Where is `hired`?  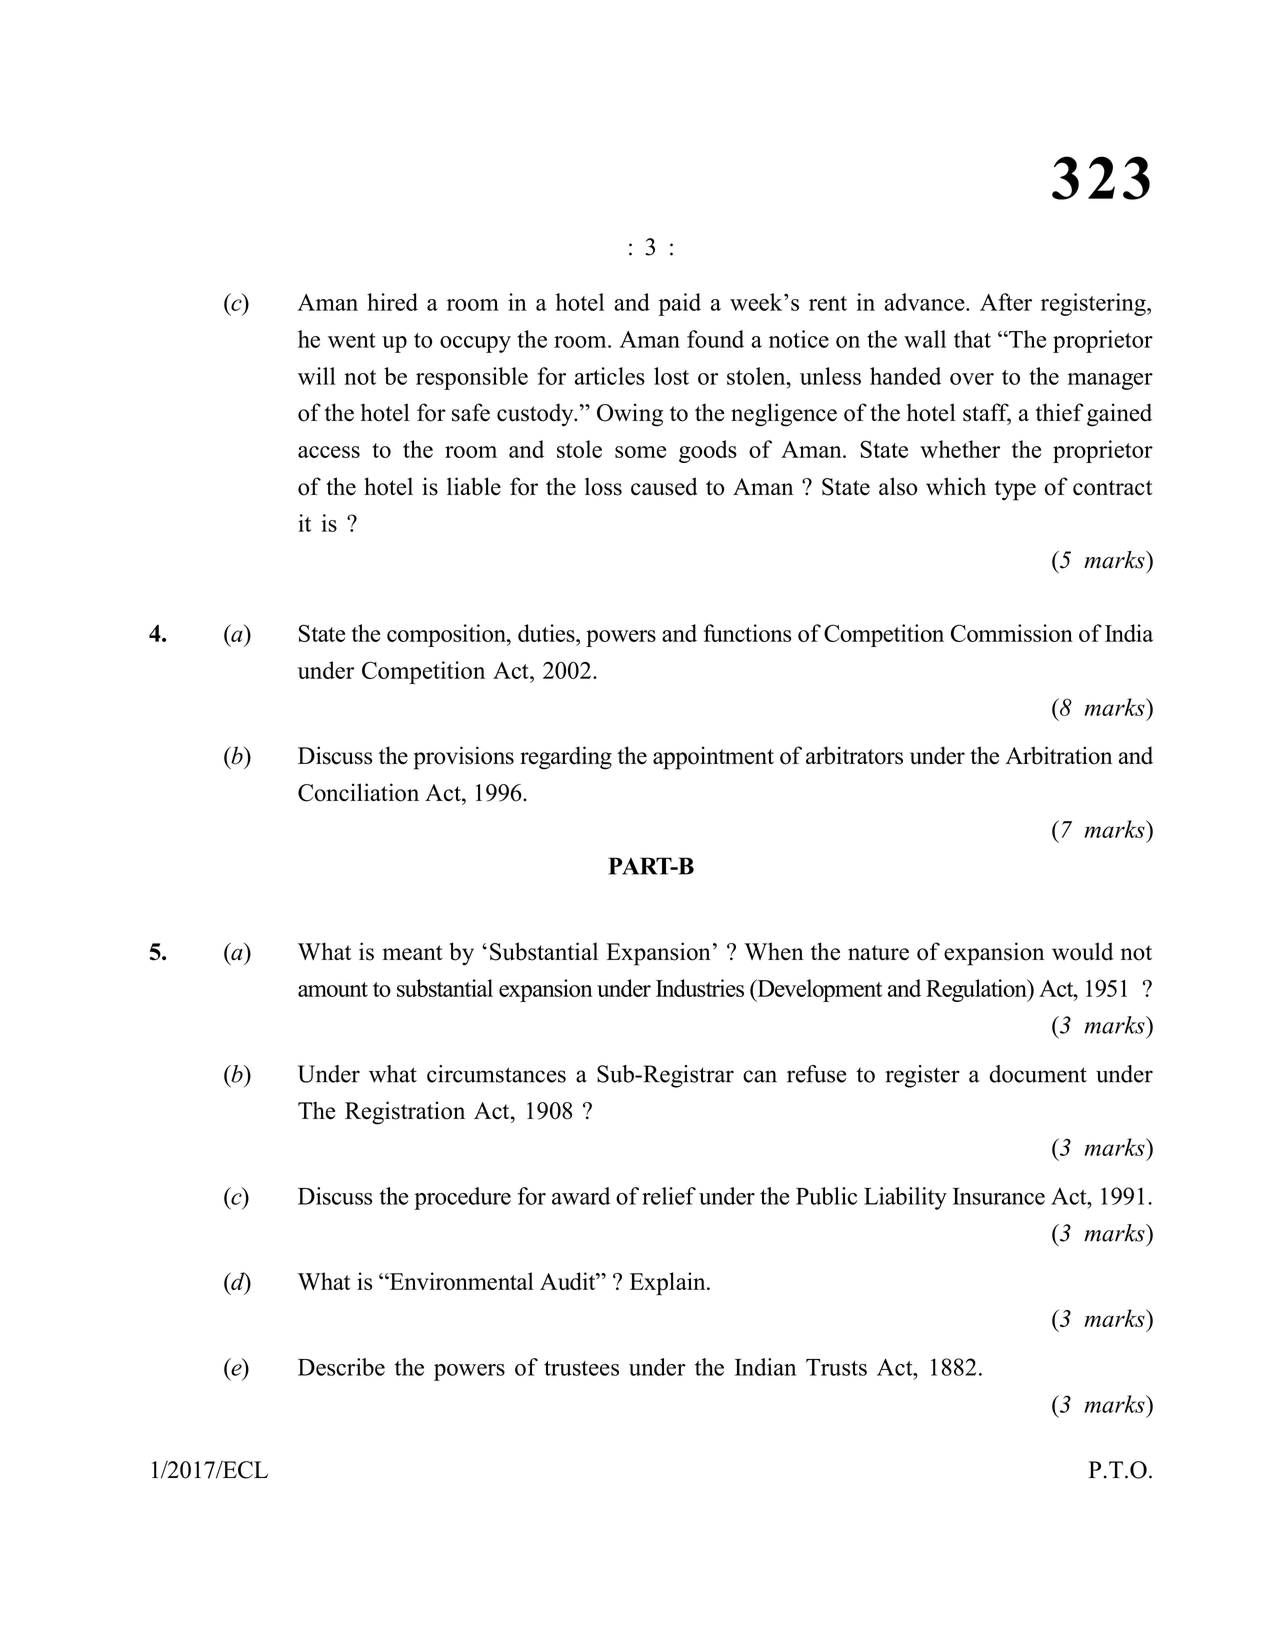 hired is located at coordinates (392, 302).
